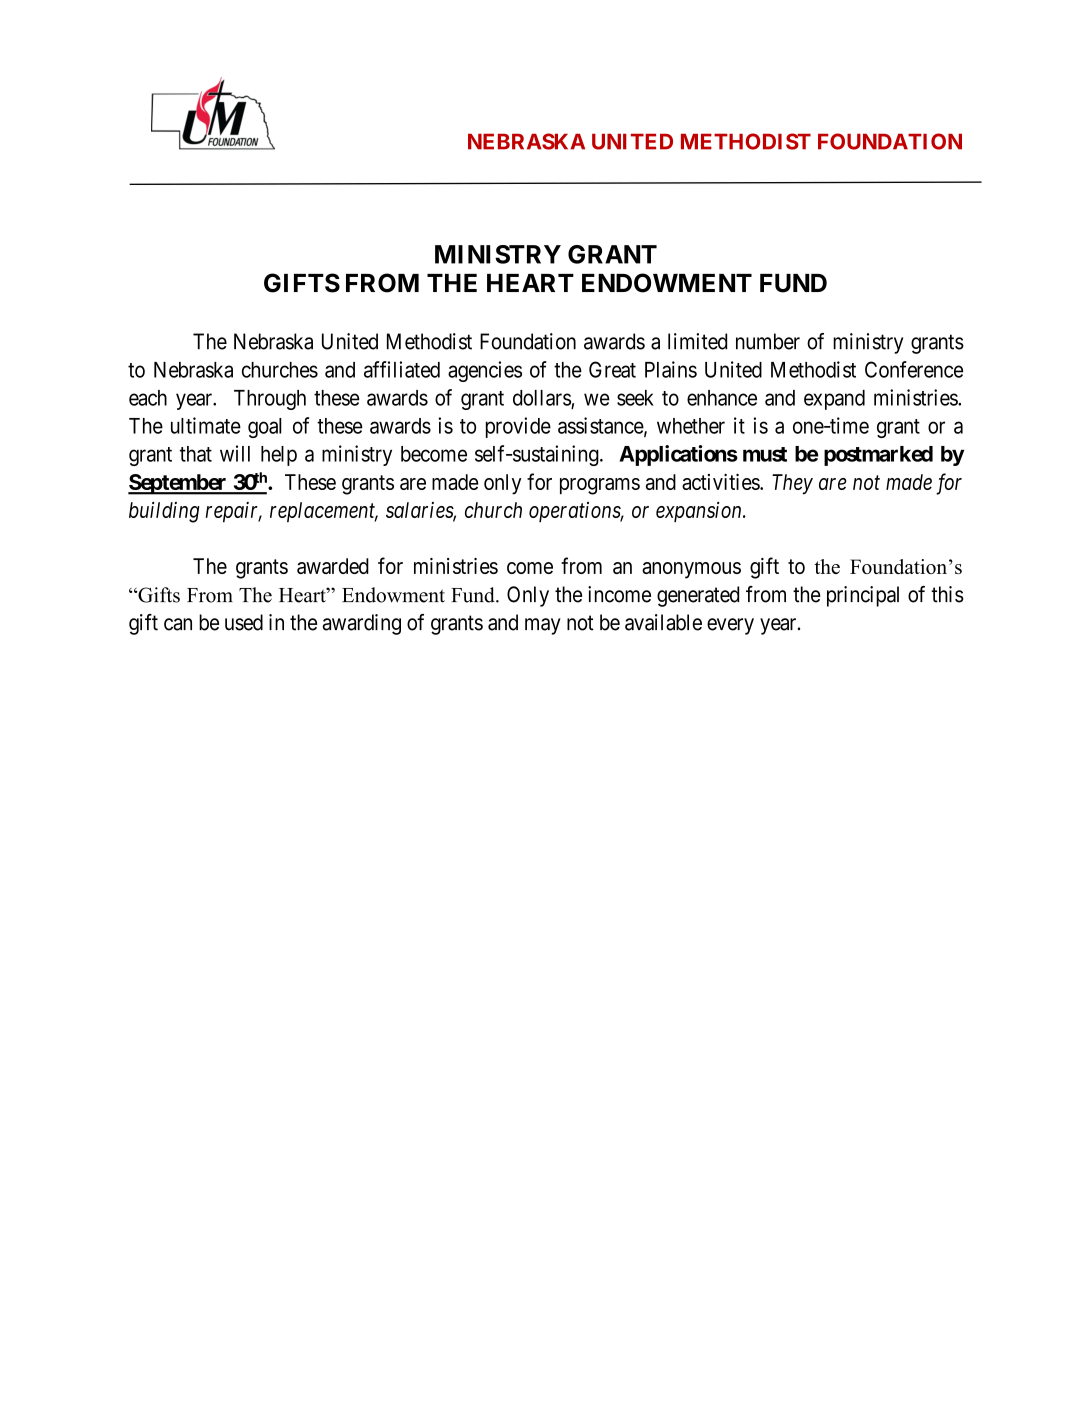  I want to click on September, so click(178, 484).
